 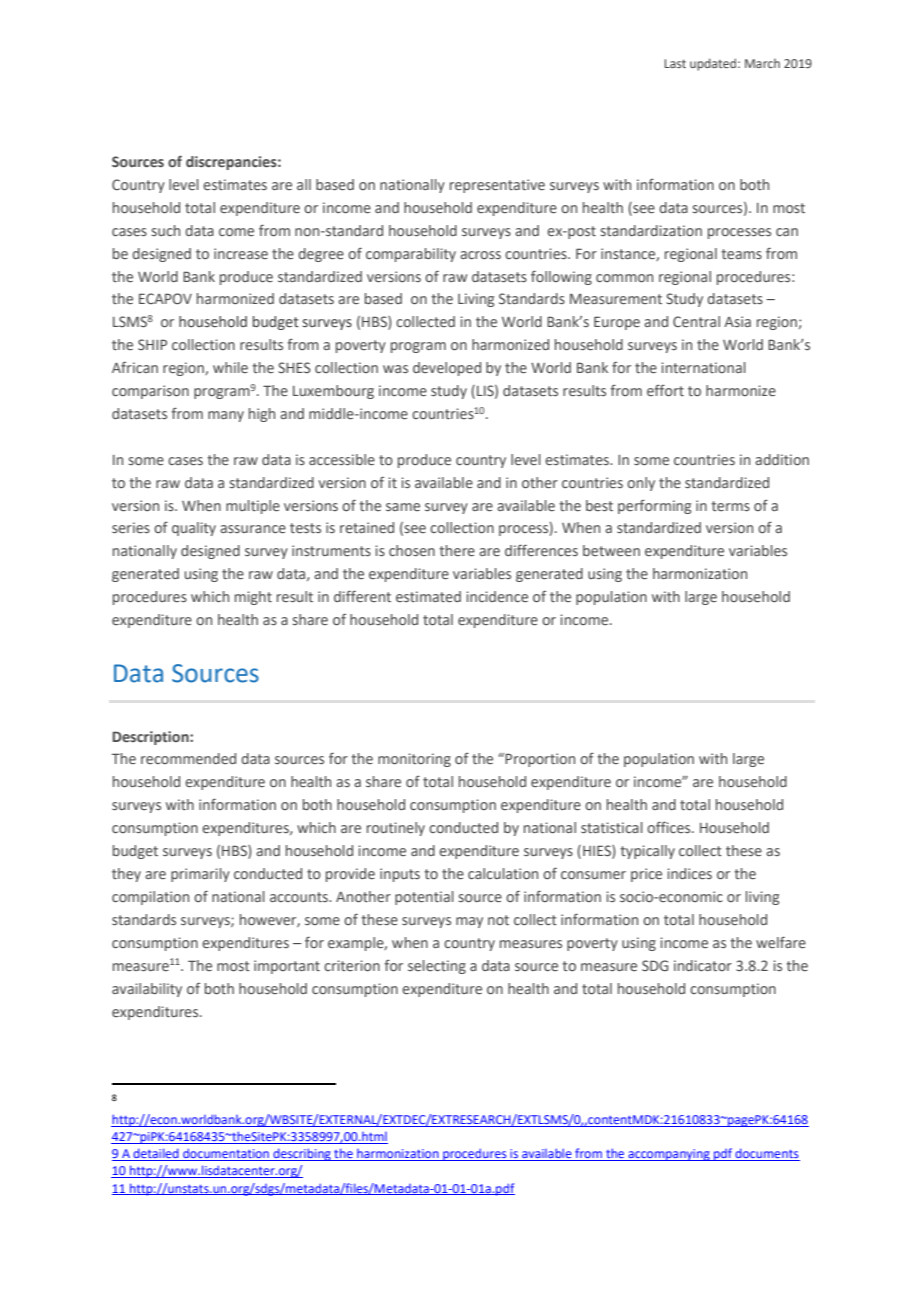 I want to click on monitoring, so click(x=414, y=760).
